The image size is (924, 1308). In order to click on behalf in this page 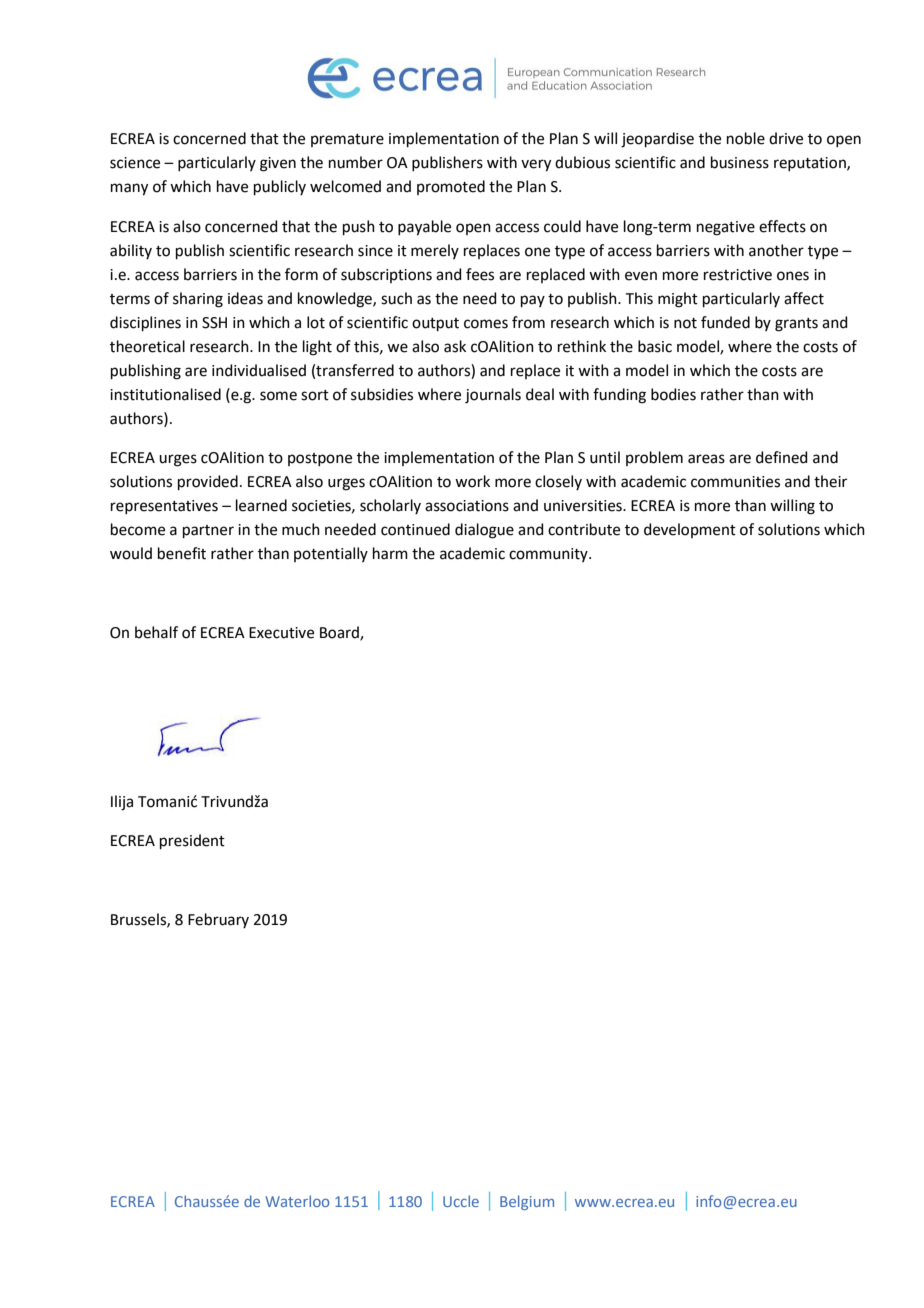, I will do `click(156, 632)`.
